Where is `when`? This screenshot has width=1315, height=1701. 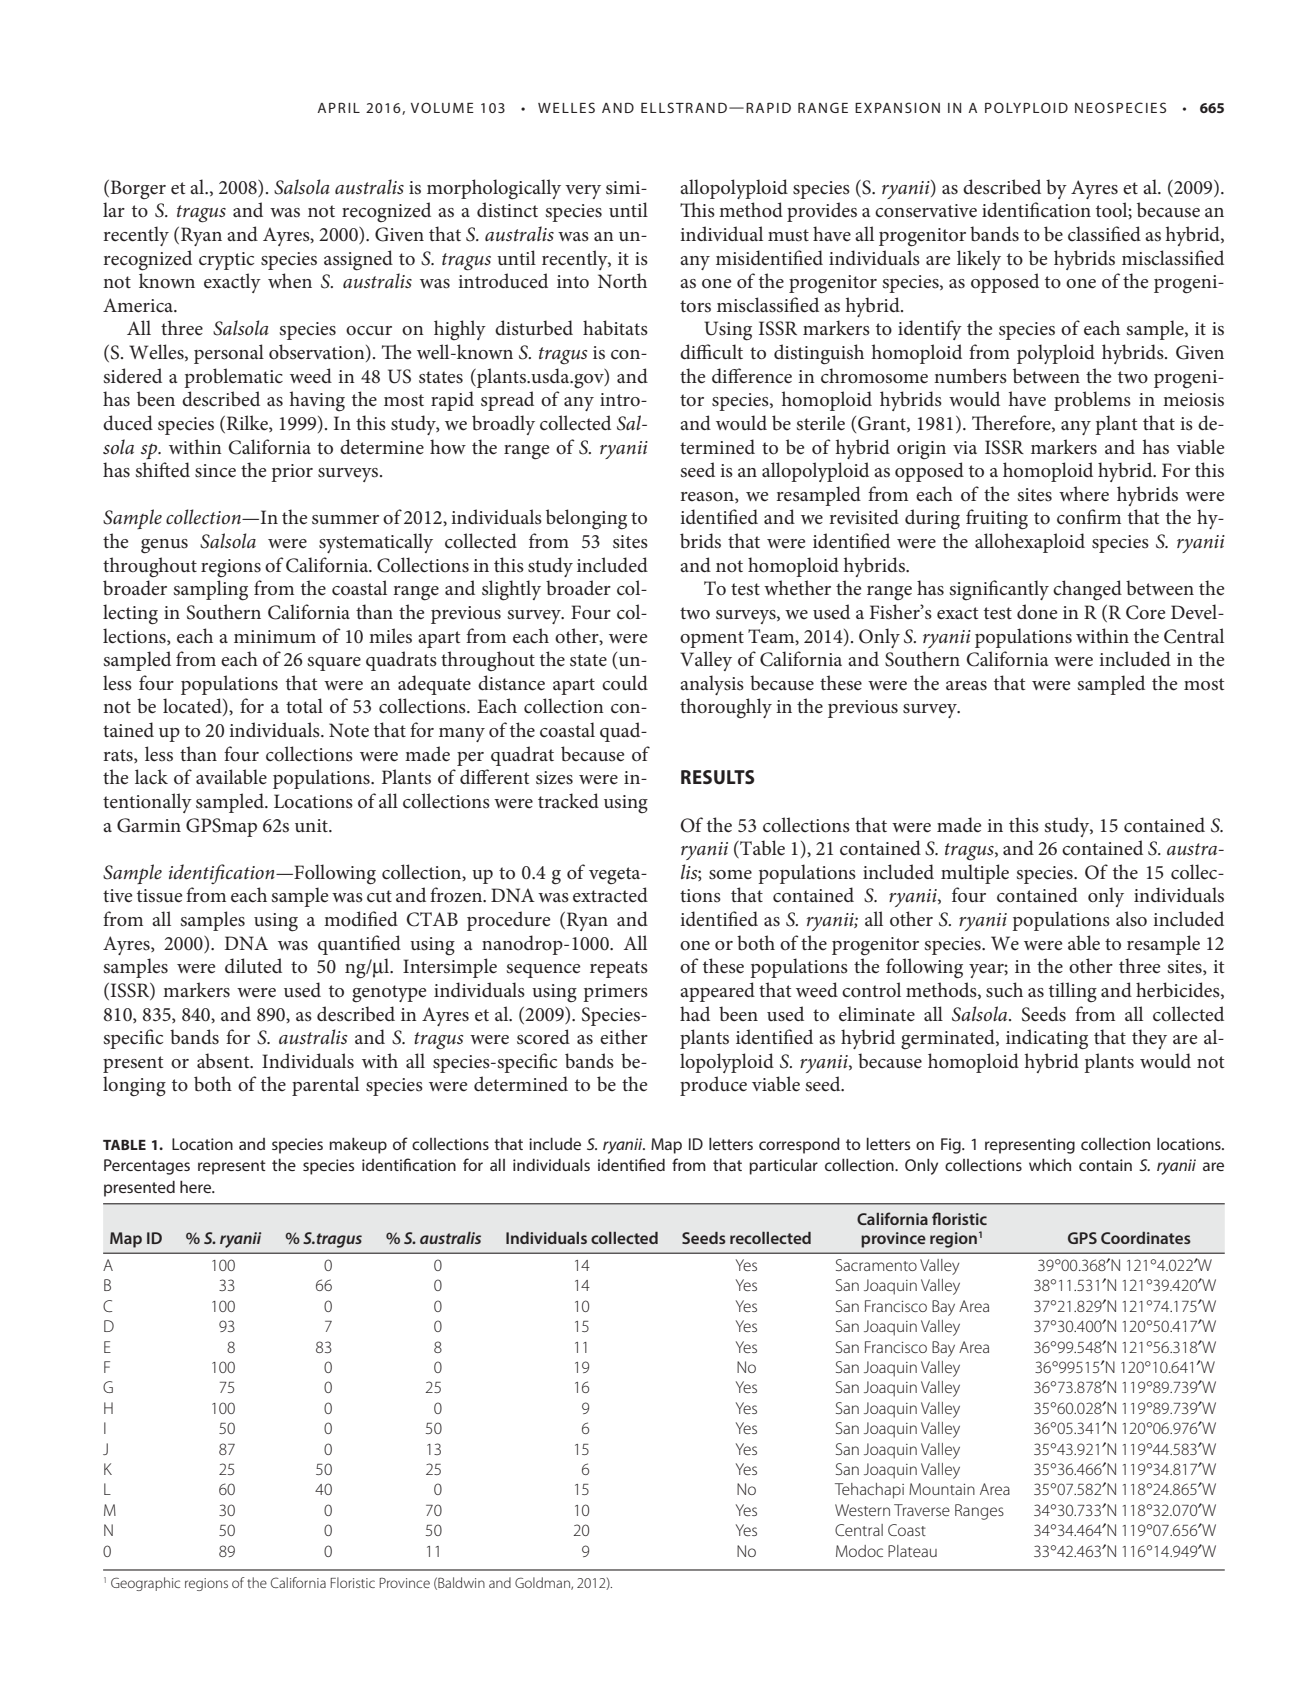
when is located at coordinates (290, 281).
